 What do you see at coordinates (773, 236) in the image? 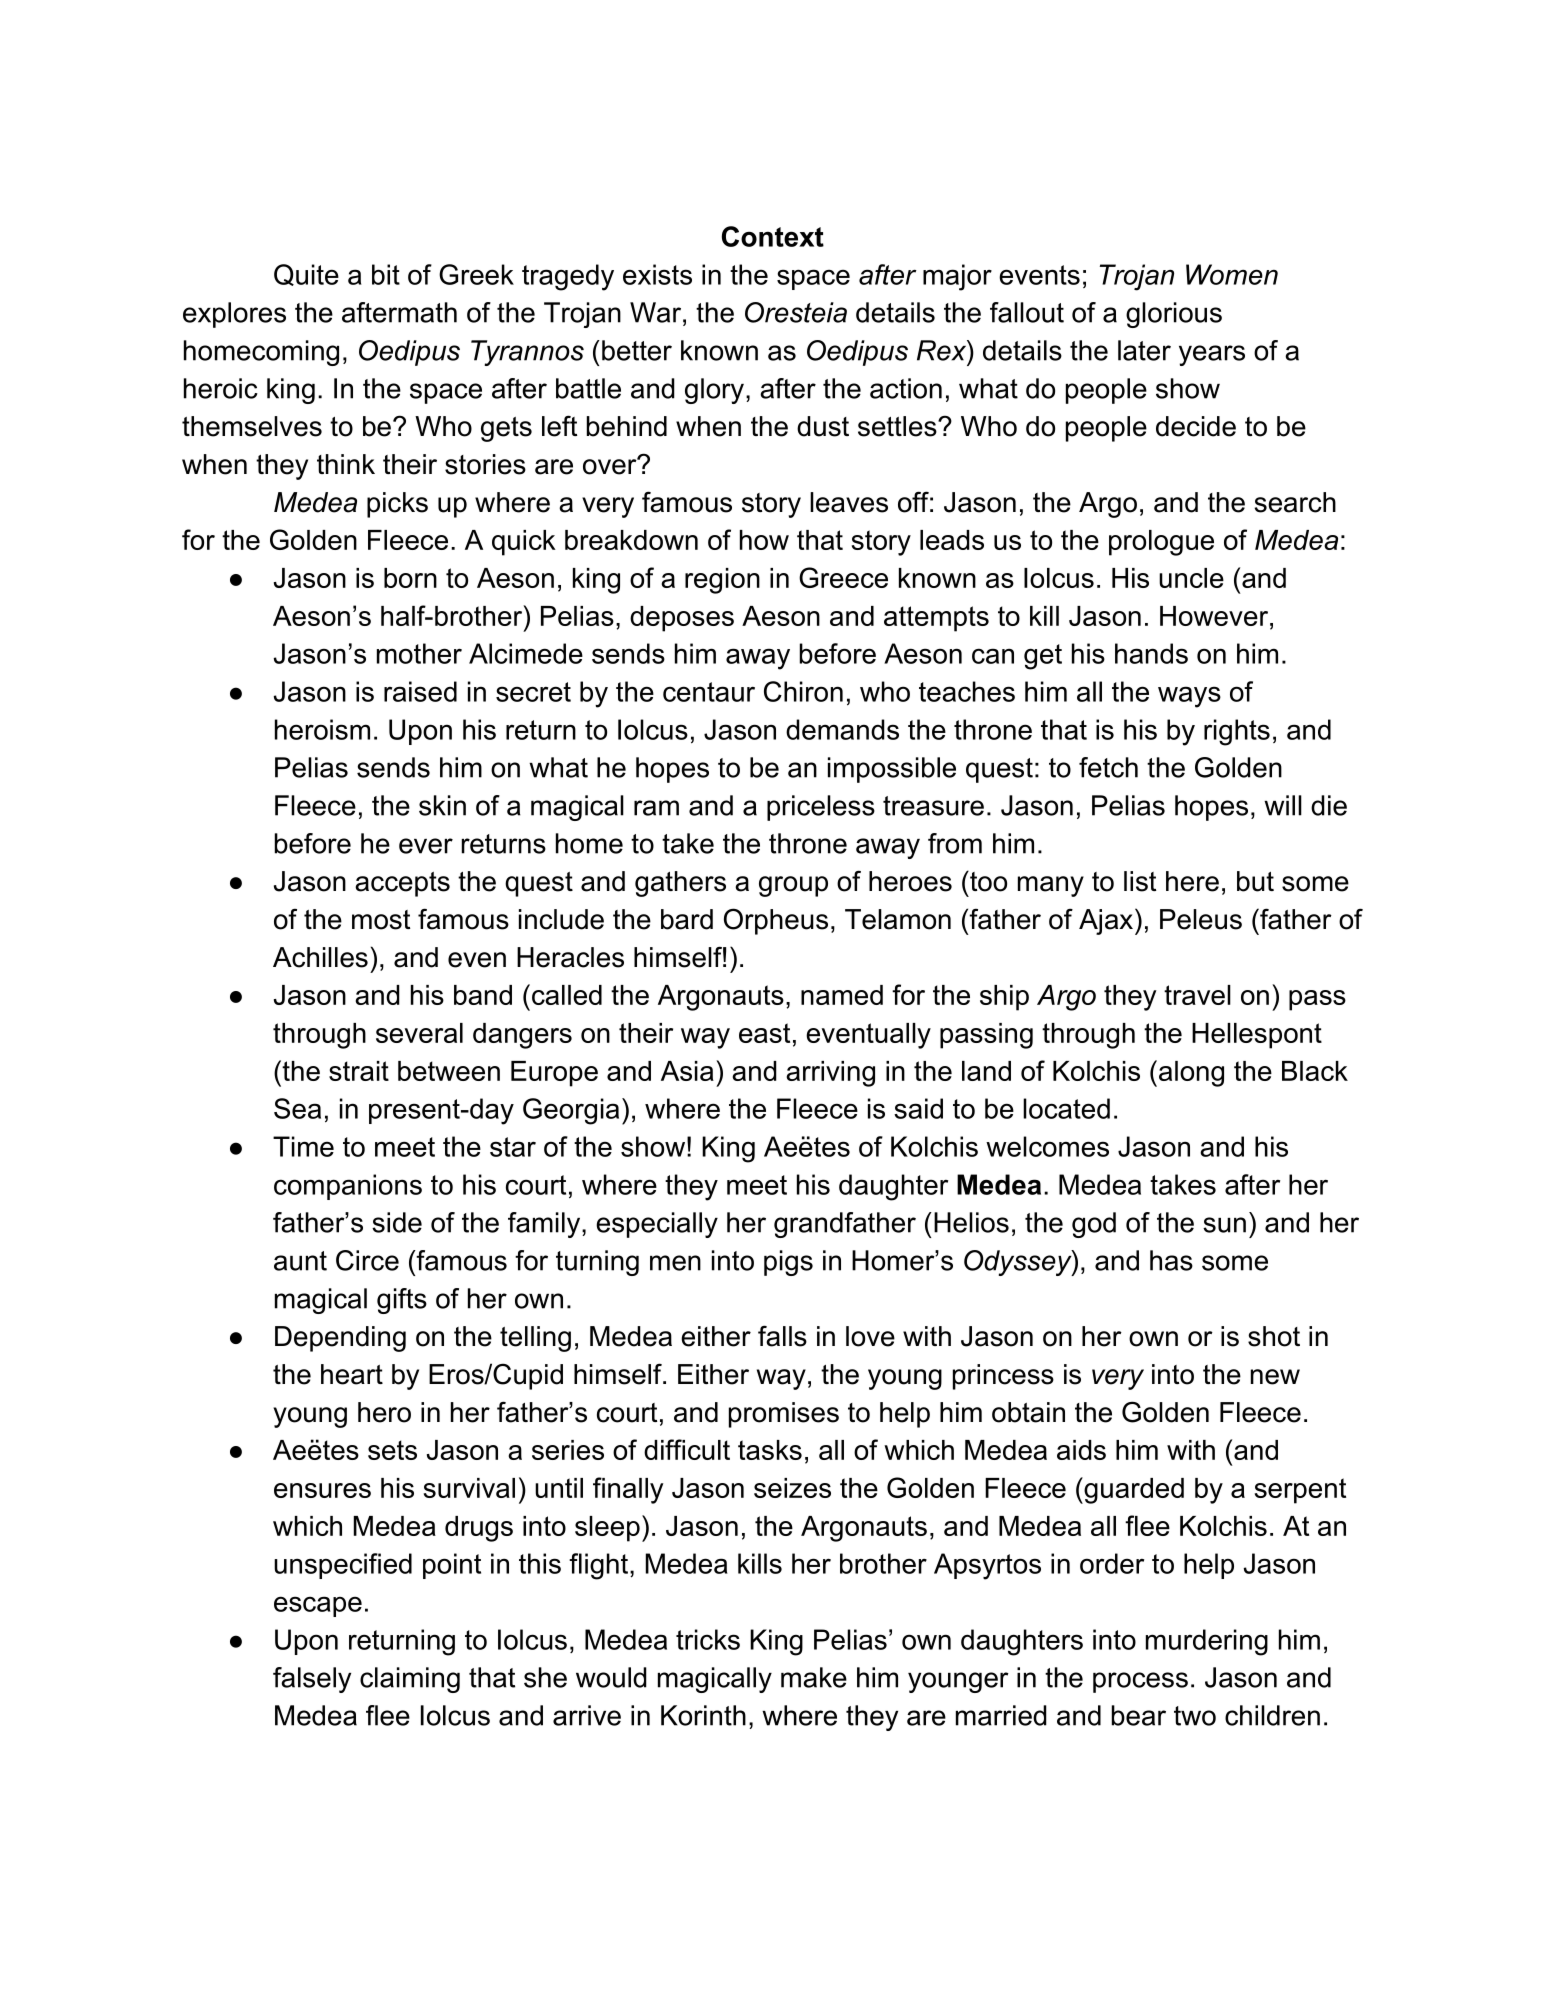
I see `Context` at bounding box center [773, 236].
